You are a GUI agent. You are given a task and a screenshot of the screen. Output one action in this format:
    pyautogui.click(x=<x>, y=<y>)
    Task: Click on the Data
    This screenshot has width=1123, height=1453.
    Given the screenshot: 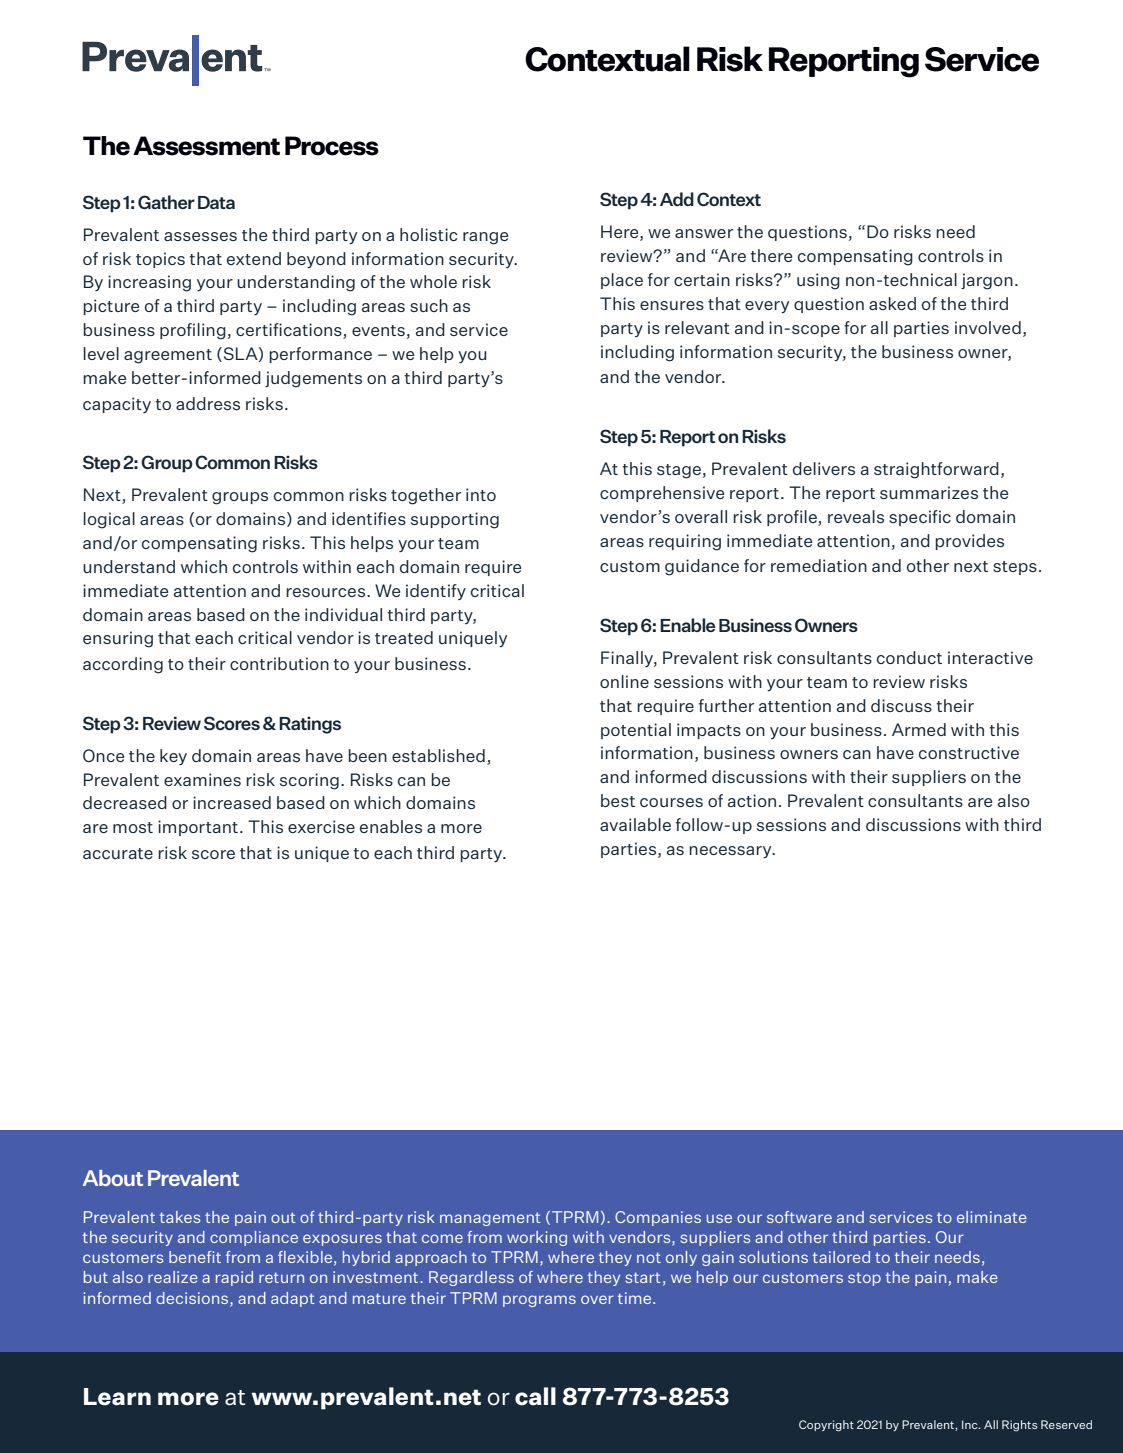 What is the action you would take?
    pyautogui.click(x=216, y=202)
